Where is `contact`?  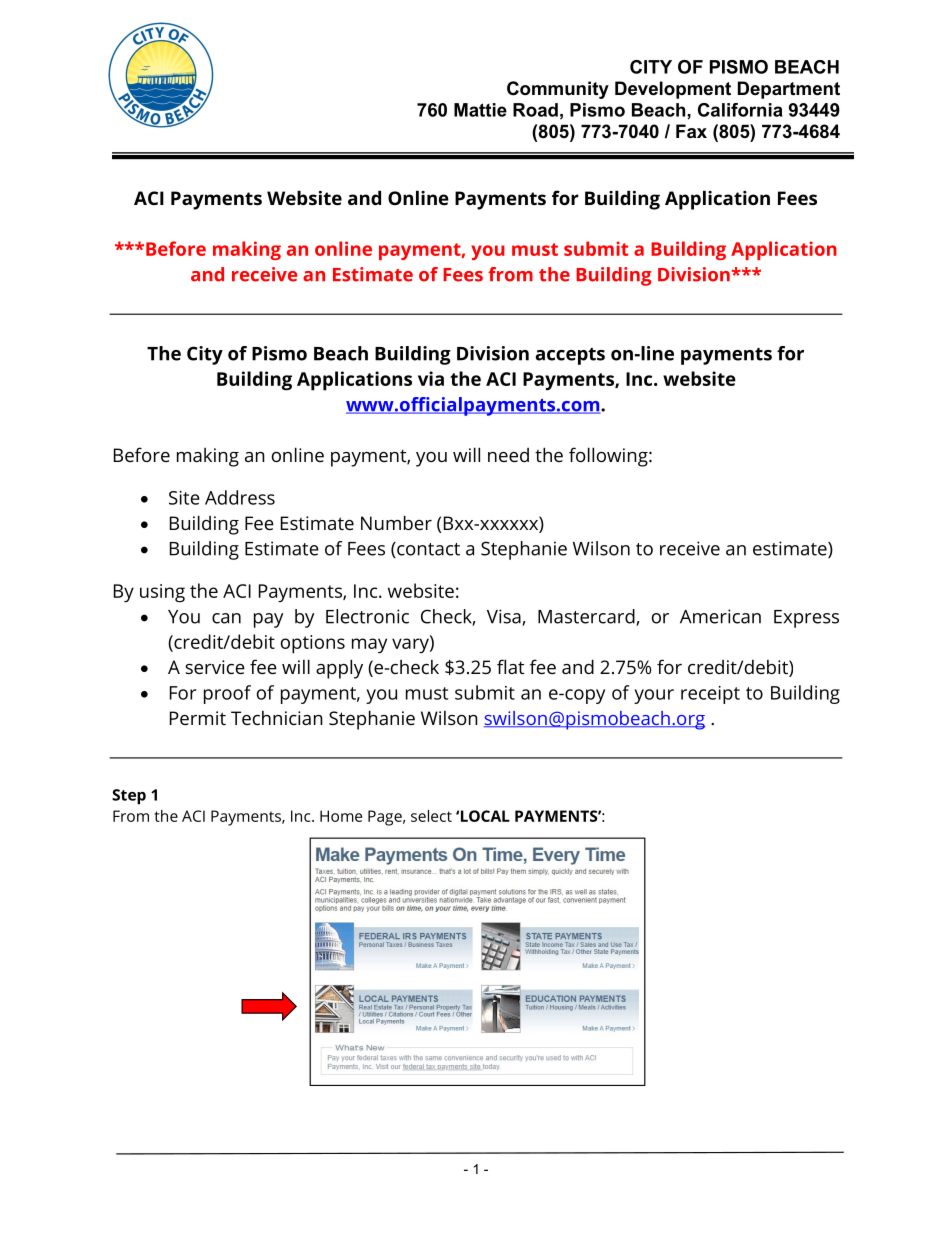 contact is located at coordinates (427, 550).
